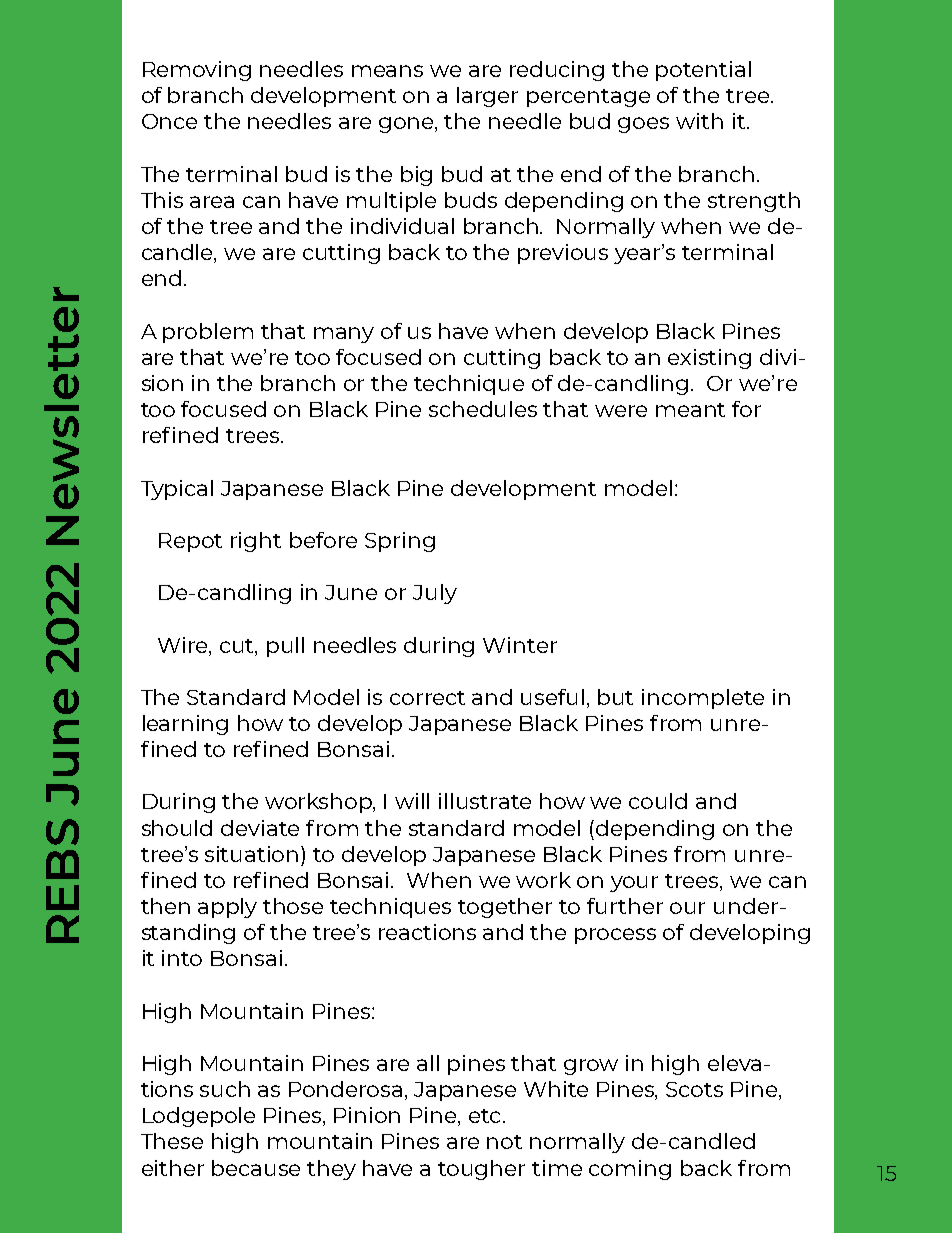  Describe the element at coordinates (699, 121) in the image. I see `with` at that location.
